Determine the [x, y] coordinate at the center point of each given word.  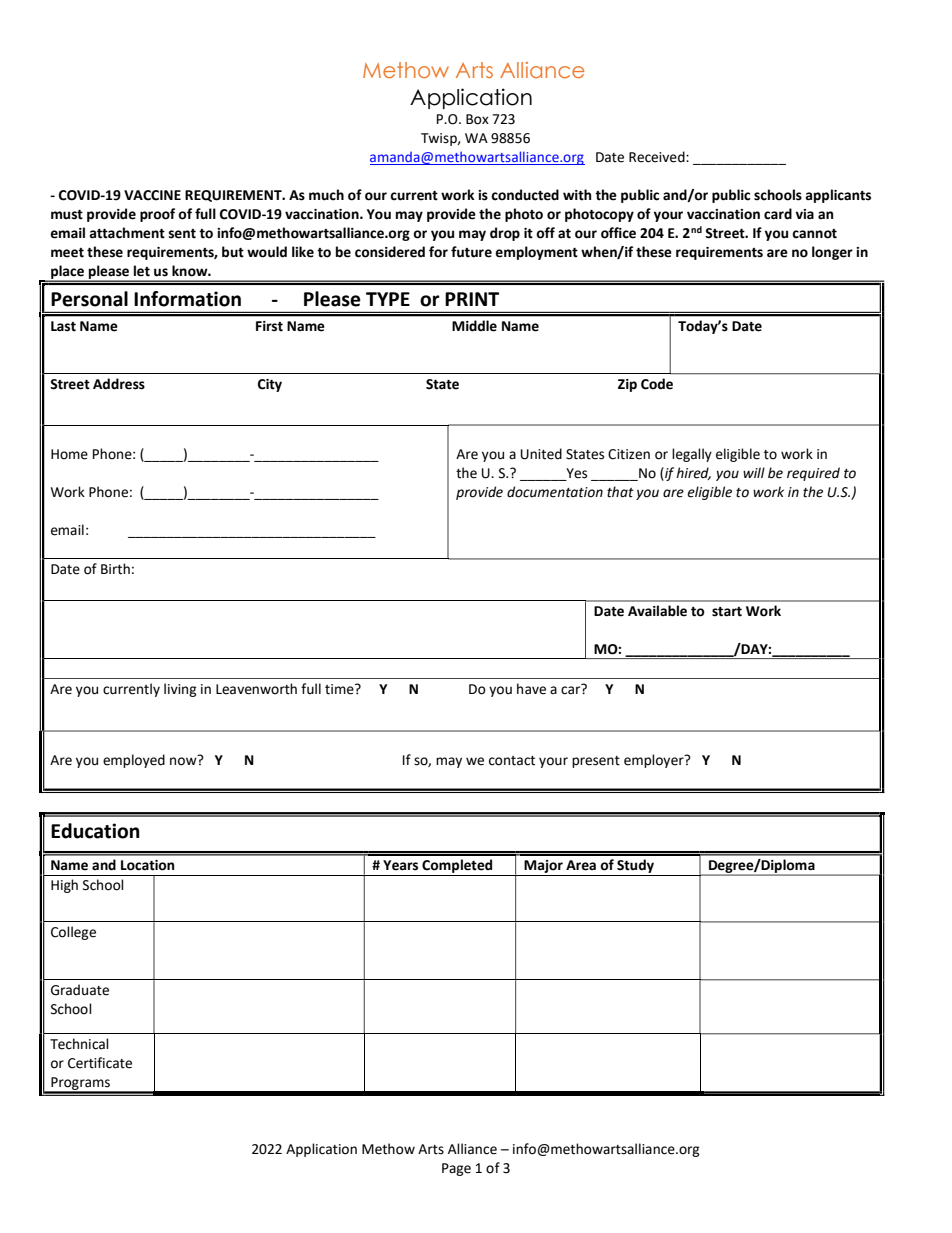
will [754, 472]
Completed [457, 867]
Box [477, 119]
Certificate [100, 1063]
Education [95, 831]
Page [456, 1169]
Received [658, 157]
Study [635, 867]
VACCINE [152, 195]
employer [655, 761]
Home [69, 454]
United [541, 454]
